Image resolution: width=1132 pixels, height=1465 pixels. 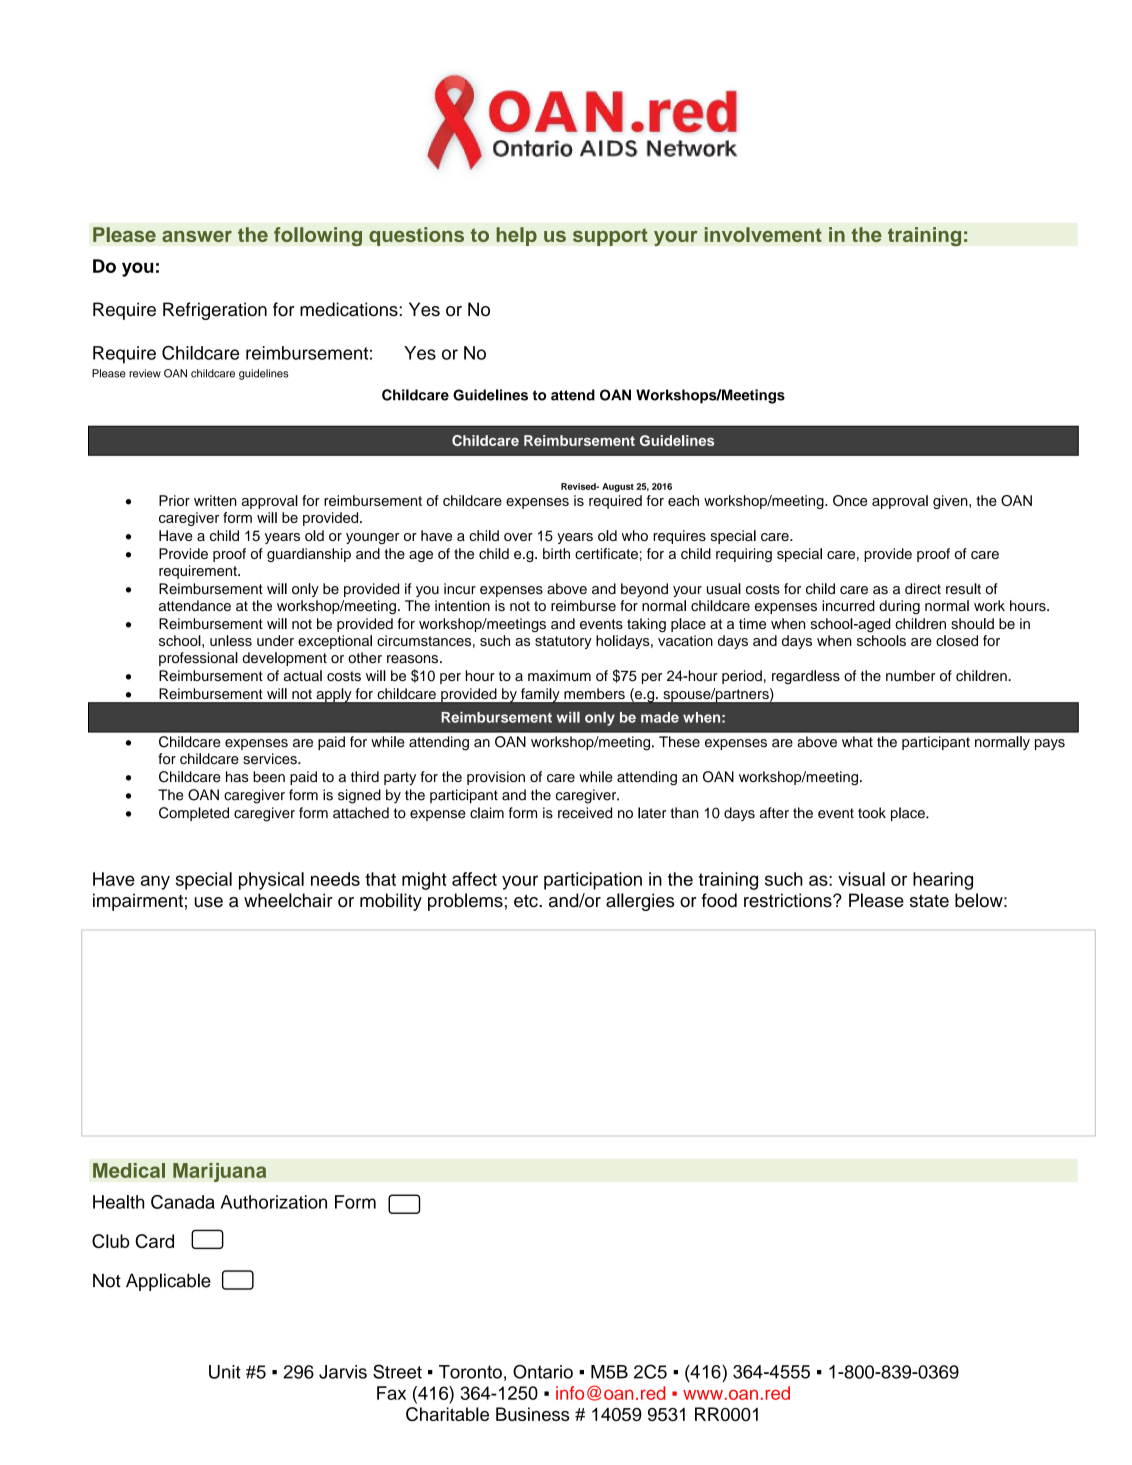 What do you see at coordinates (610, 237) in the page?
I see `support` at bounding box center [610, 237].
